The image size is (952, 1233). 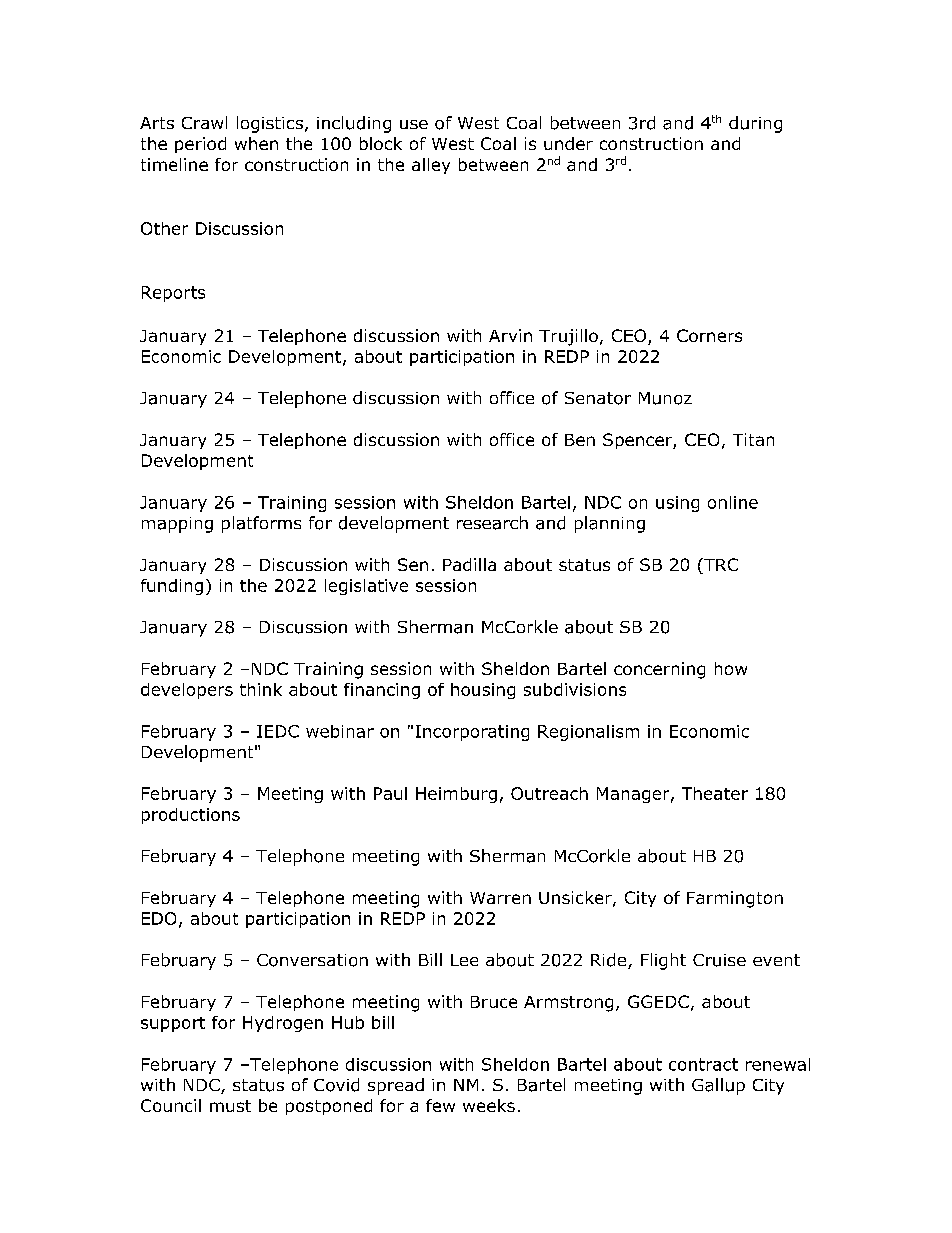 I want to click on weeks, so click(x=489, y=1105).
